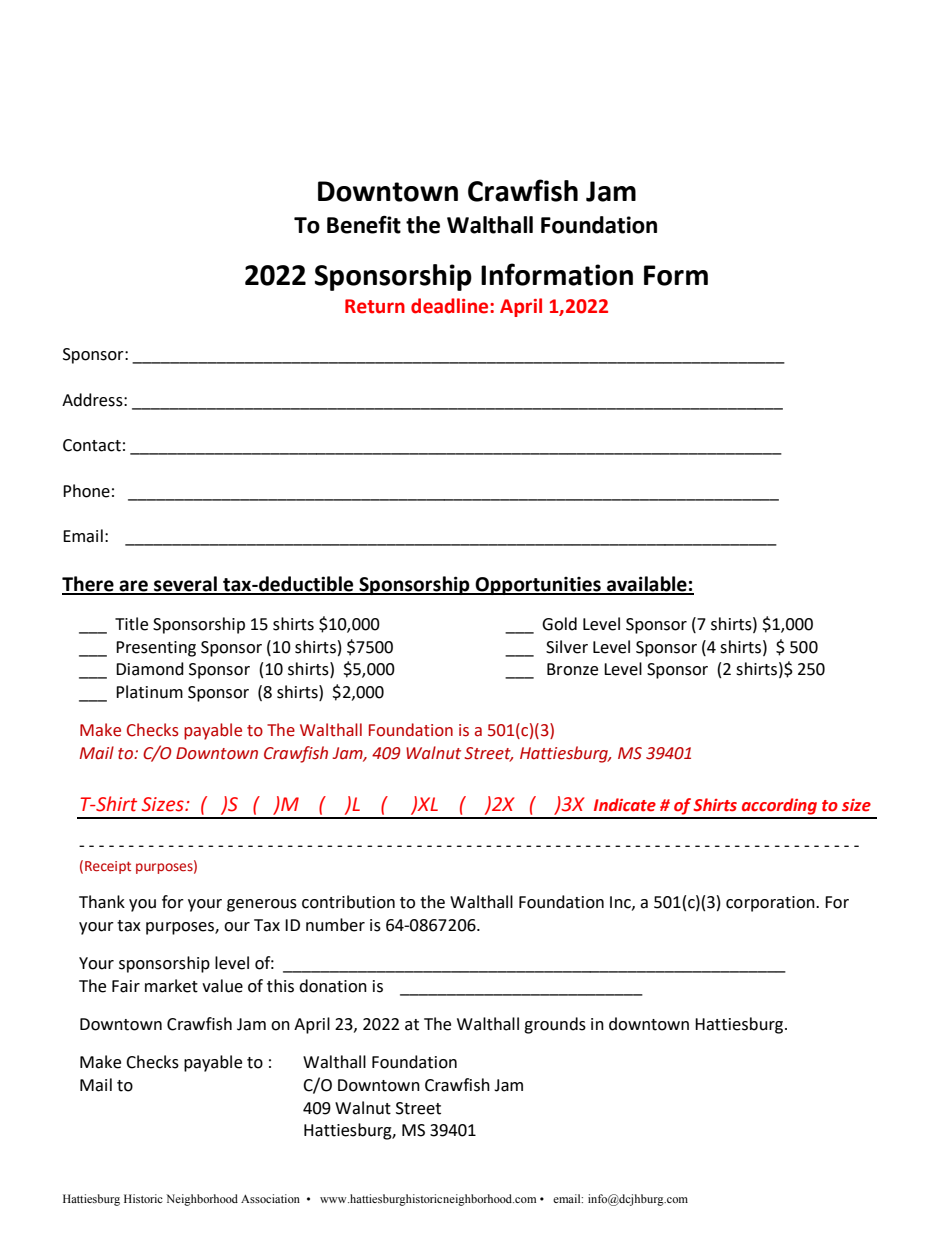 Image resolution: width=952 pixels, height=1233 pixels. Describe the element at coordinates (270, 1198) in the document. I see `Association` at that location.
